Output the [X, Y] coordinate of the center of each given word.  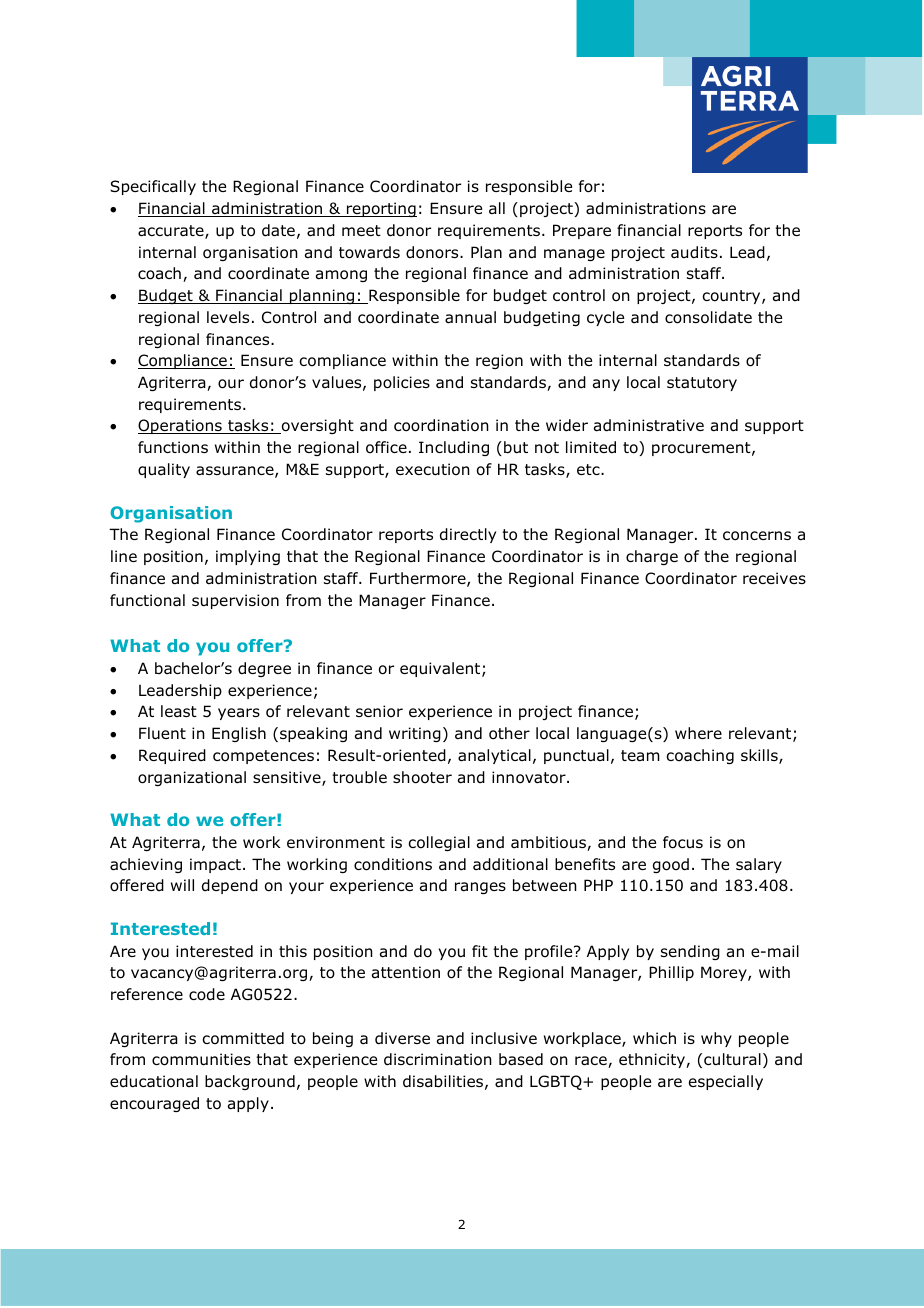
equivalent [441, 669]
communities [201, 1059]
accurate [172, 232]
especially [726, 1082]
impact [215, 865]
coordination [441, 425]
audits [694, 252]
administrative [649, 425]
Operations [181, 426]
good [671, 865]
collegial [439, 843]
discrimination [438, 1059]
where [698, 733]
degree [264, 669]
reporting [381, 209]
